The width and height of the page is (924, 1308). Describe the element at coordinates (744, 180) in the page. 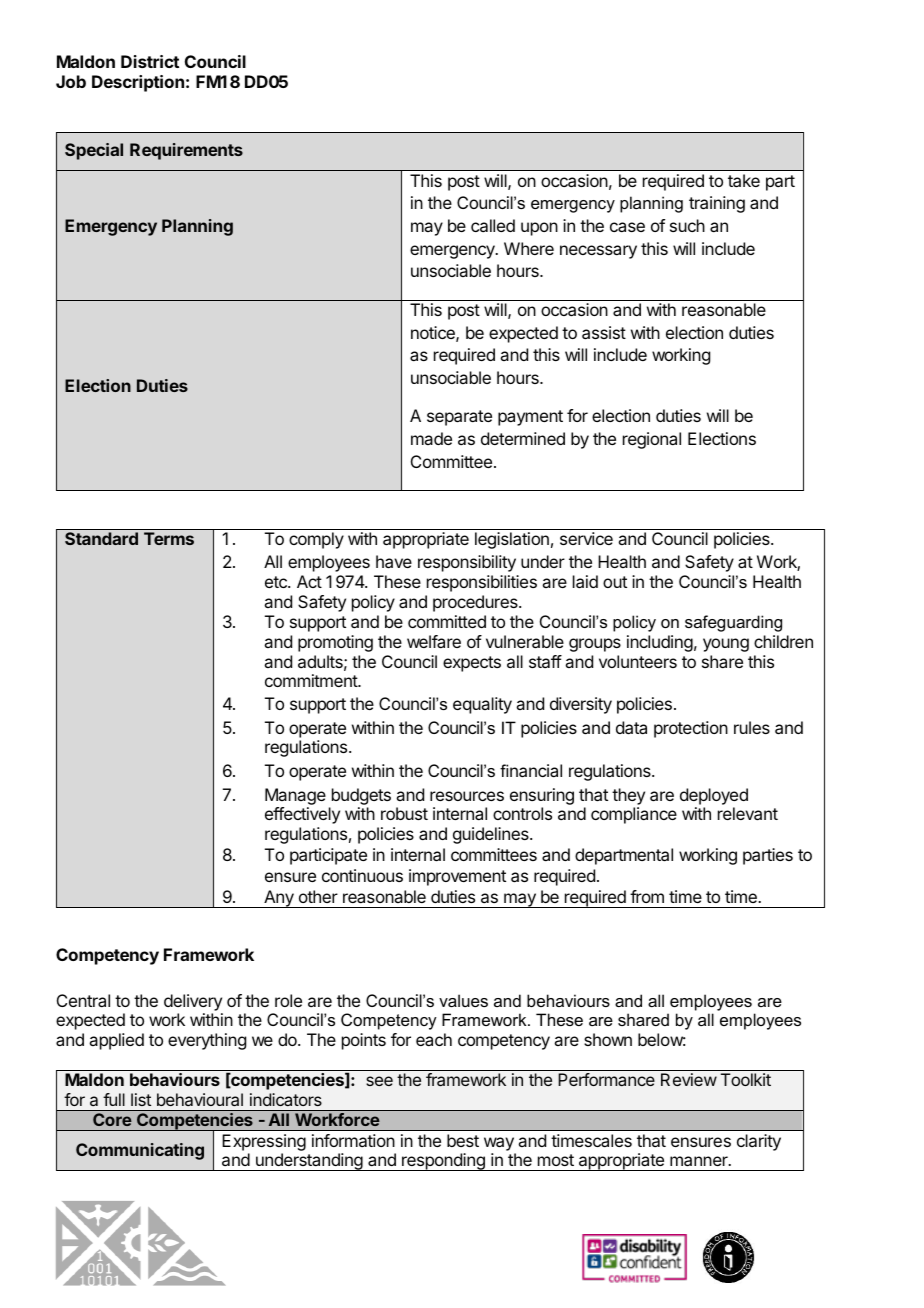

I see `take` at that location.
